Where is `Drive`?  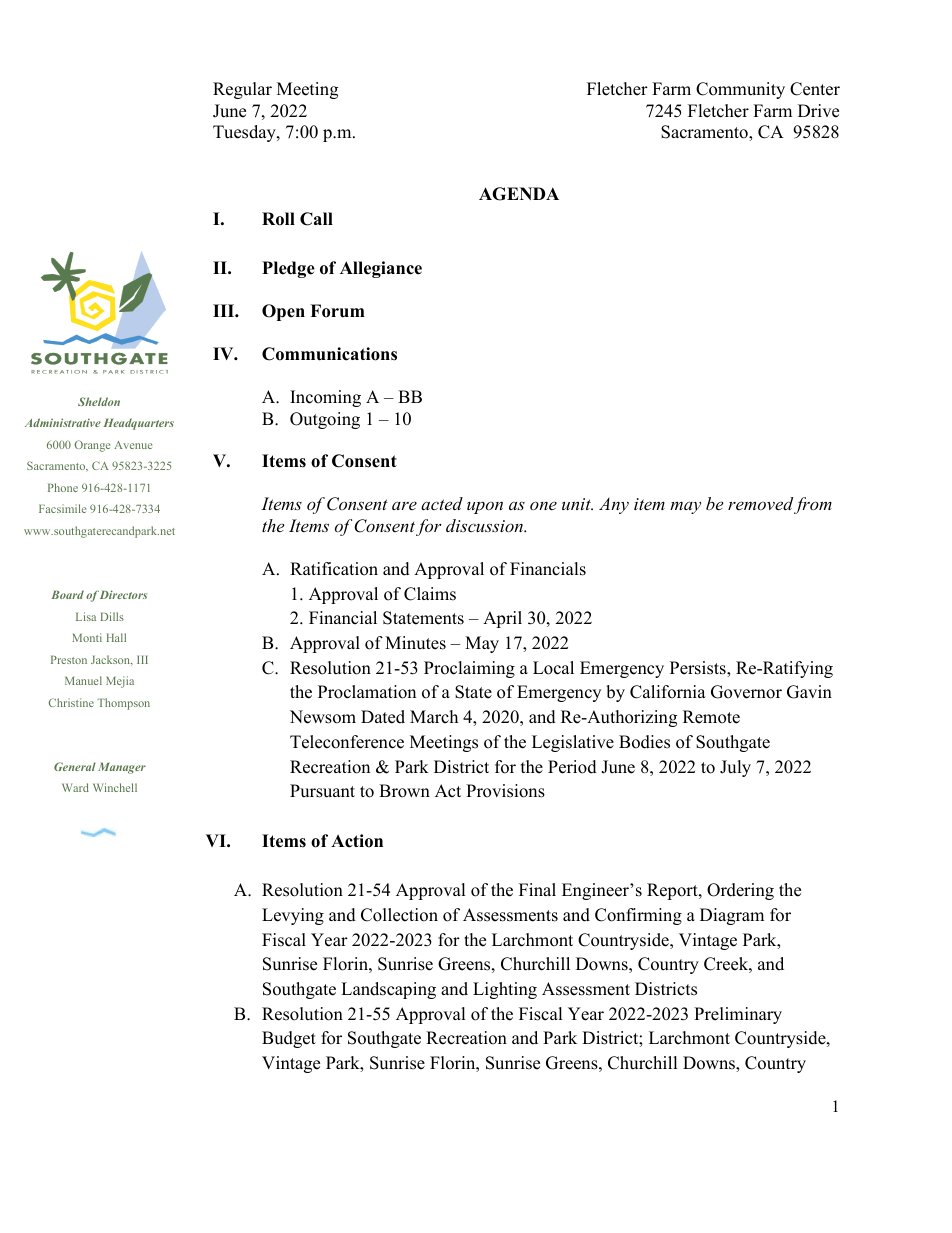 Drive is located at coordinates (818, 111).
